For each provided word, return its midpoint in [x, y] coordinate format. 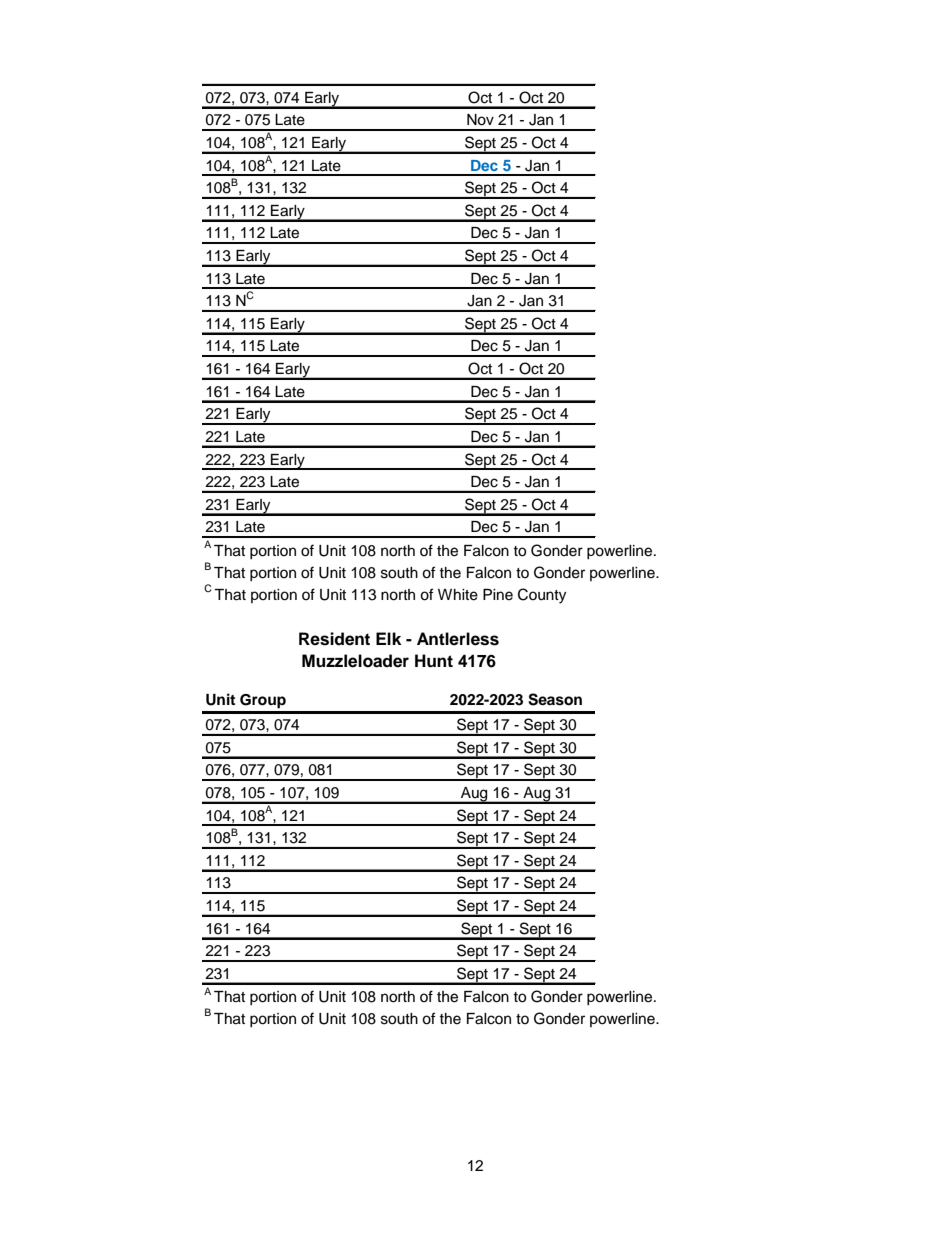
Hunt [434, 661]
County [542, 596]
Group [263, 701]
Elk [388, 638]
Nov [480, 120]
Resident [334, 639]
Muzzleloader [355, 661]
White [458, 595]
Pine [498, 595]
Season [555, 699]
